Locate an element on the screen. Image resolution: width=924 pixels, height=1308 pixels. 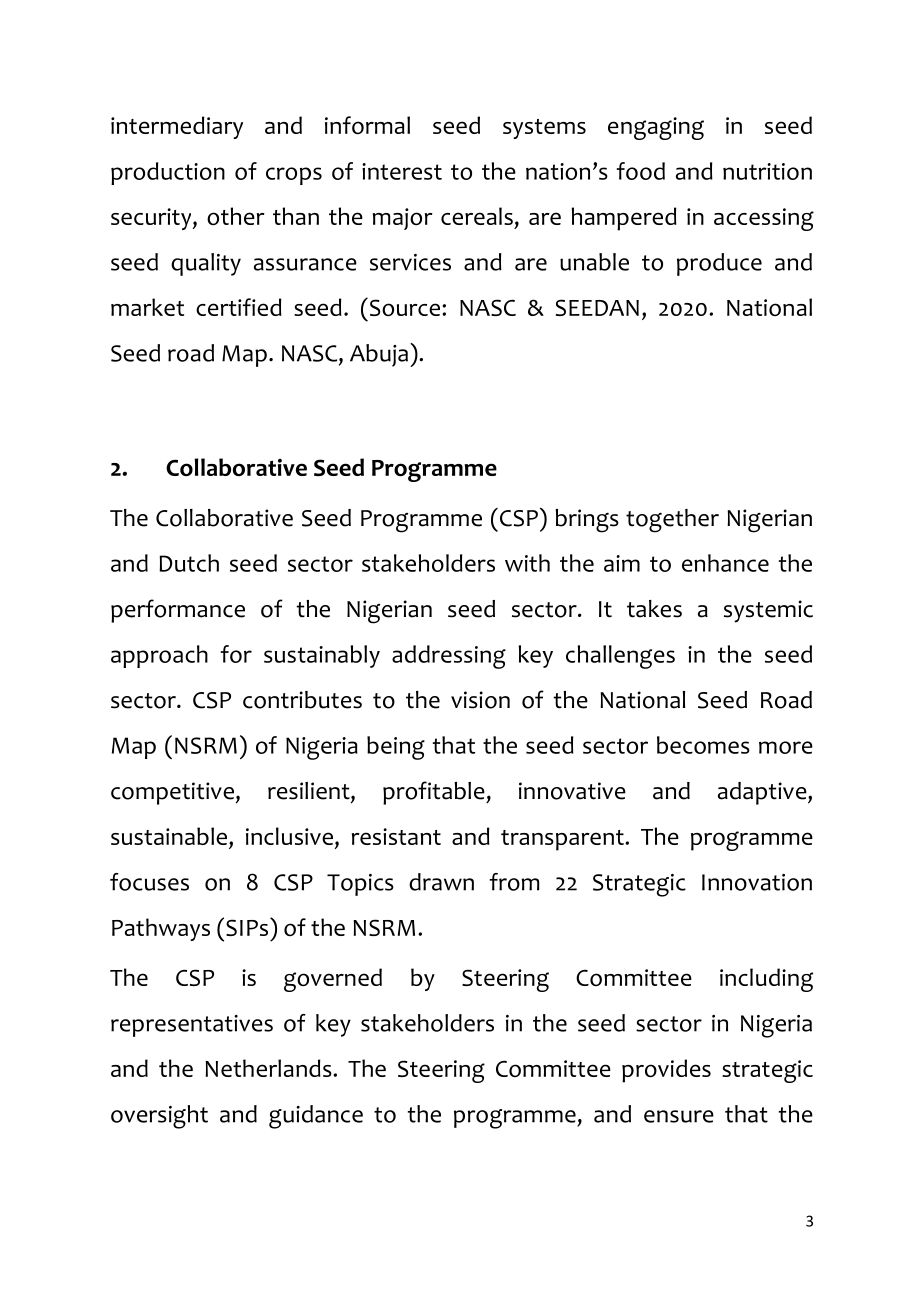
nutrition is located at coordinates (767, 171).
